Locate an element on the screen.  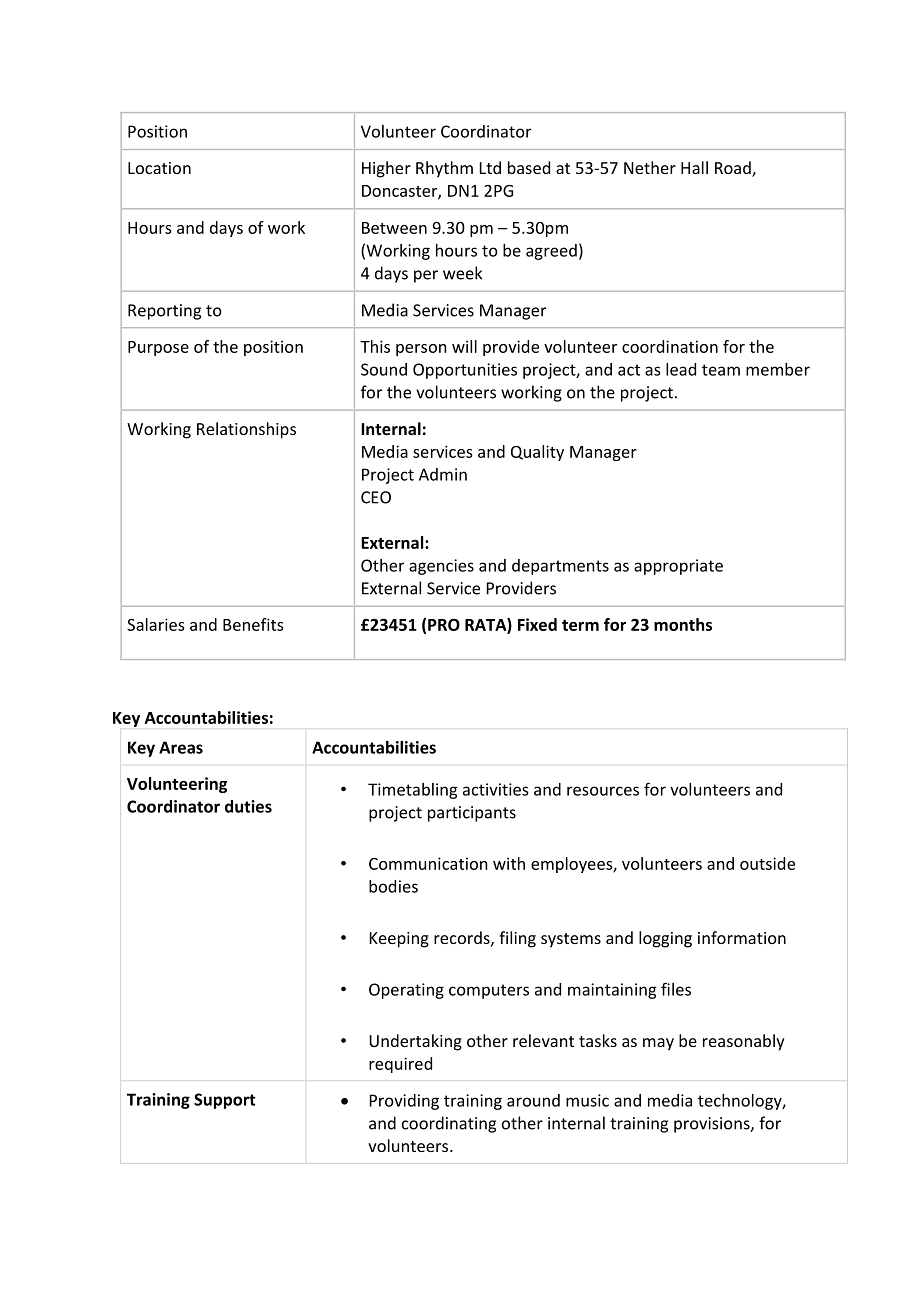
Benefits is located at coordinates (253, 624).
